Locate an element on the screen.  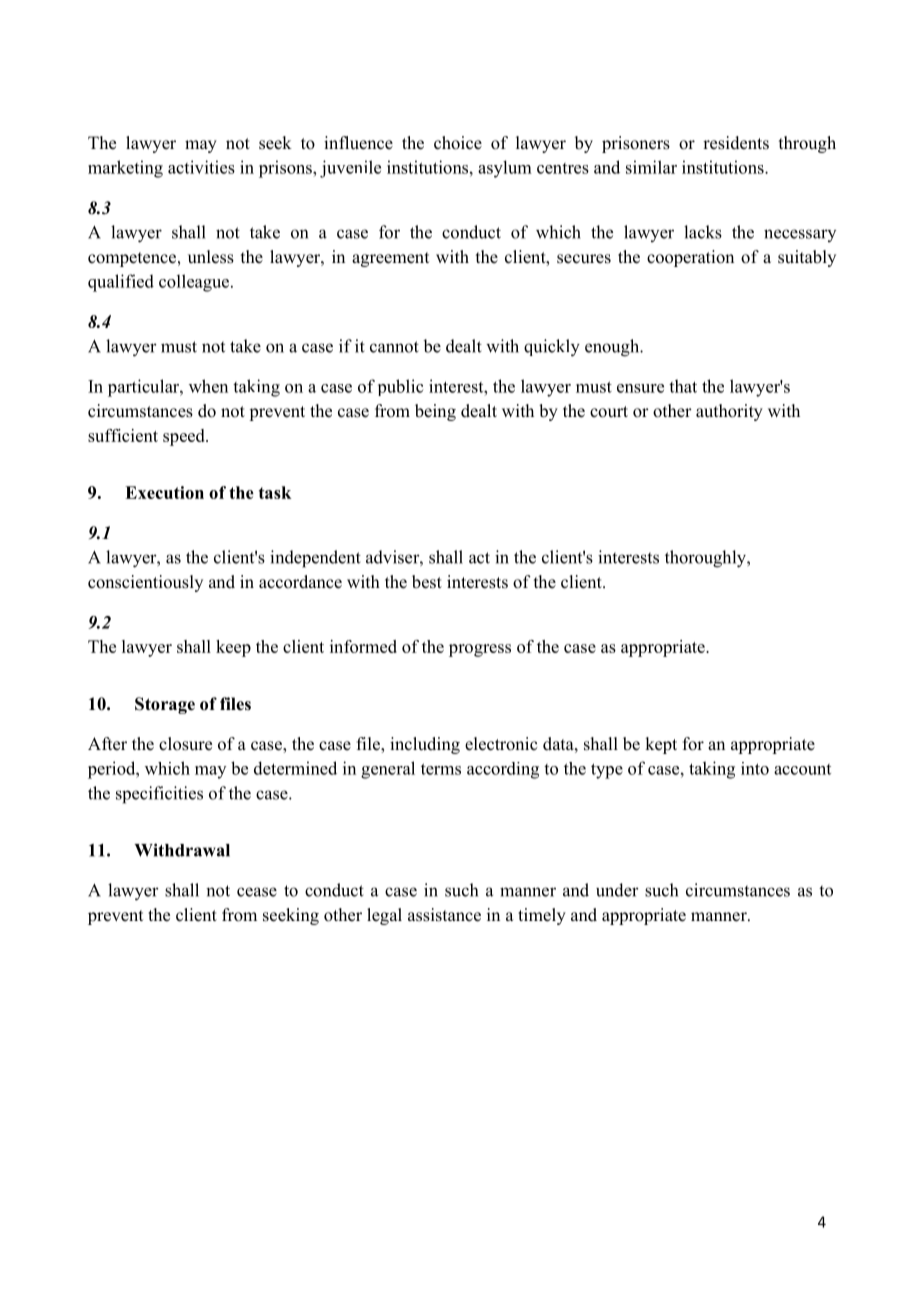
cease is located at coordinates (257, 892).
